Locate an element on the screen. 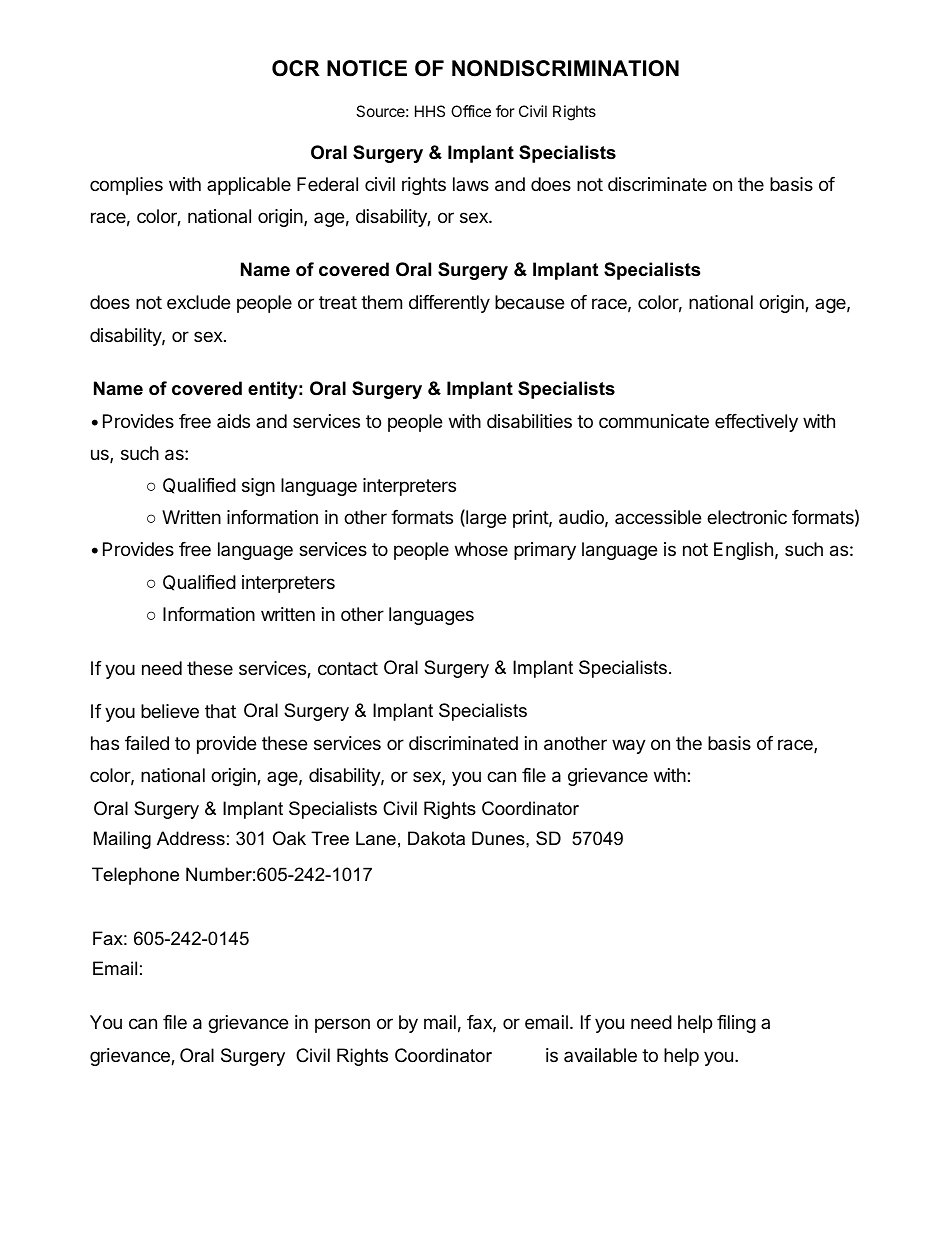  HHS is located at coordinates (430, 111).
